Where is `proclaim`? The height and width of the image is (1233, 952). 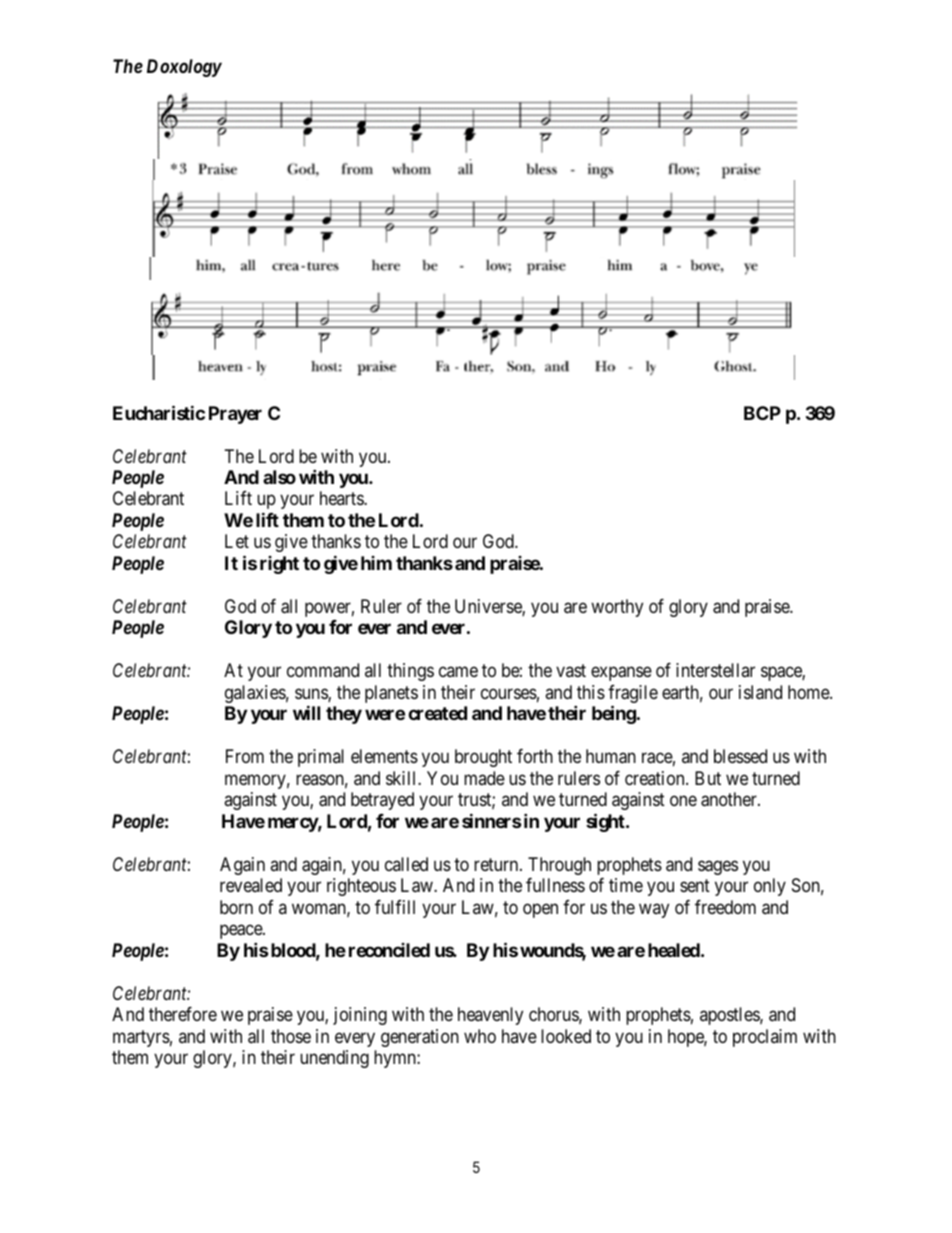
proclaim is located at coordinates (765, 1038).
